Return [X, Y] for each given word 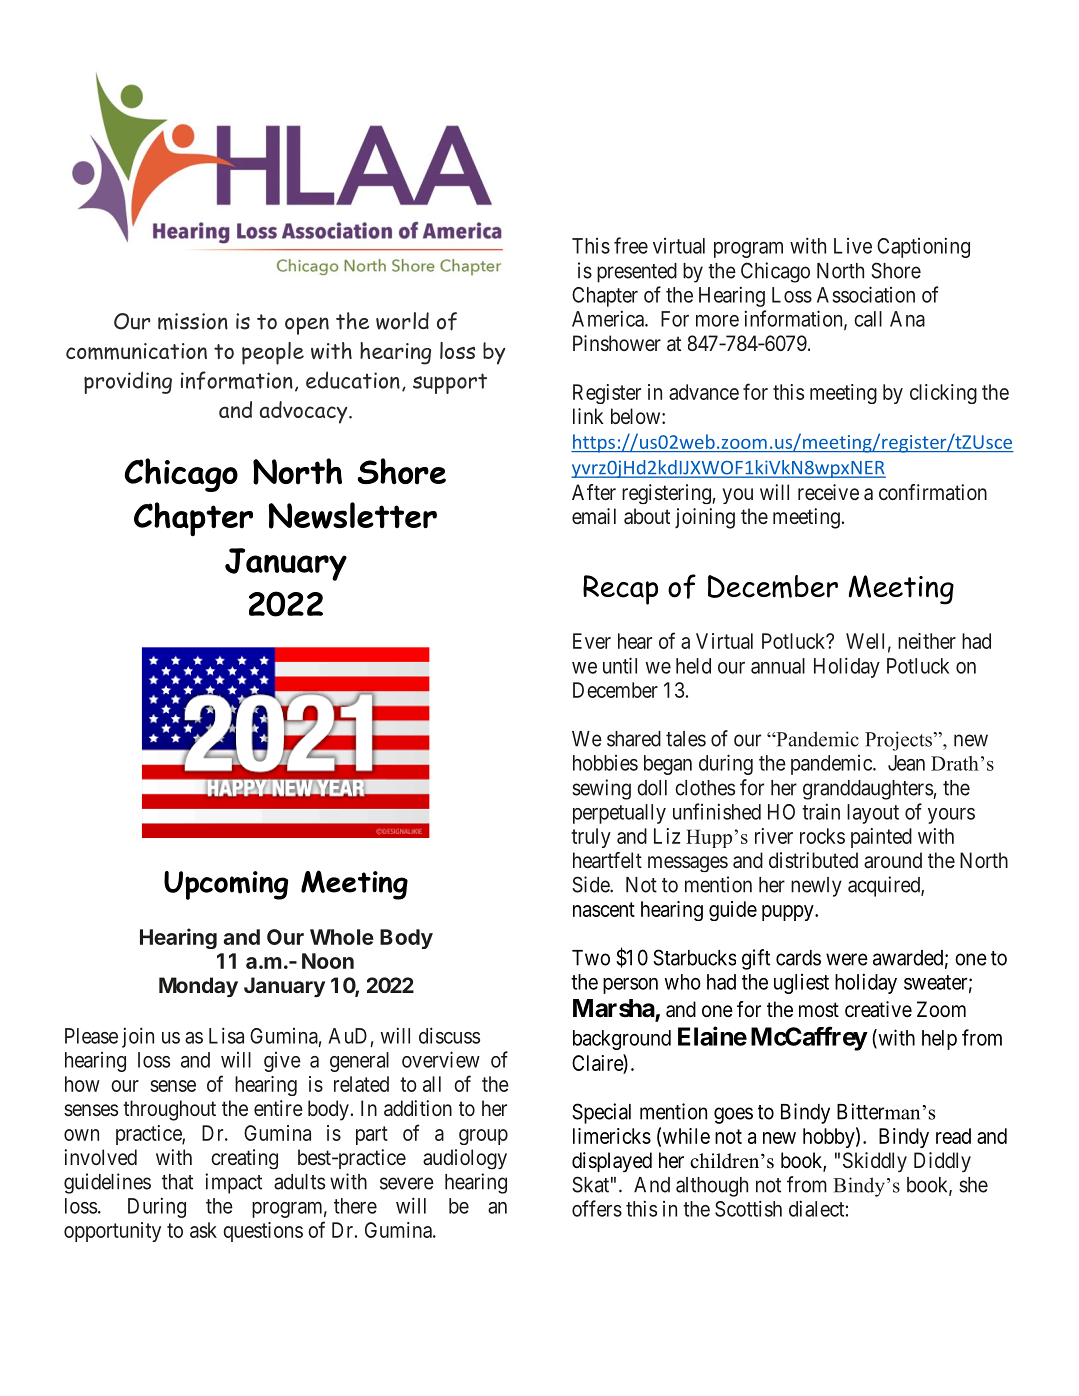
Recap [620, 590]
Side [591, 884]
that [177, 1182]
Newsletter [353, 515]
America [609, 318]
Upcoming [226, 885]
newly [816, 887]
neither [927, 641]
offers [597, 1208]
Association [866, 294]
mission [193, 321]
